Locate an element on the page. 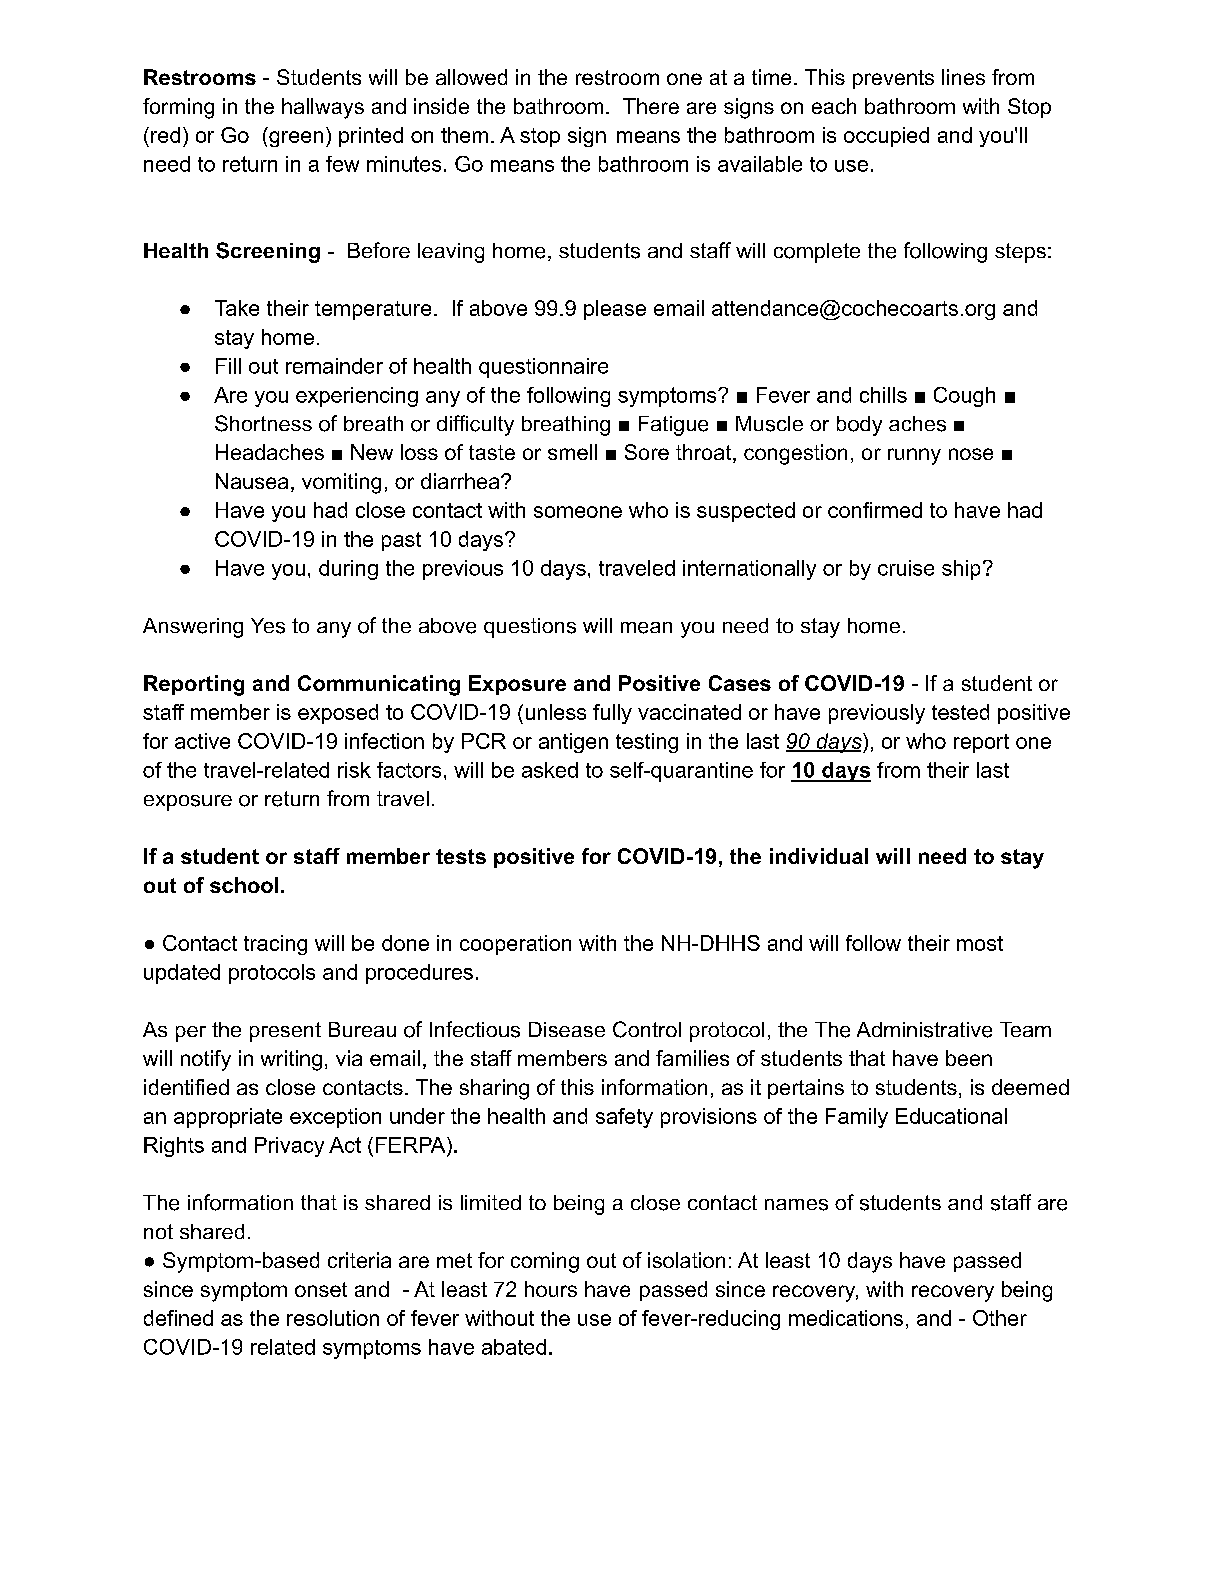 The width and height of the document is (1214, 1571). Administrative is located at coordinates (924, 1030).
